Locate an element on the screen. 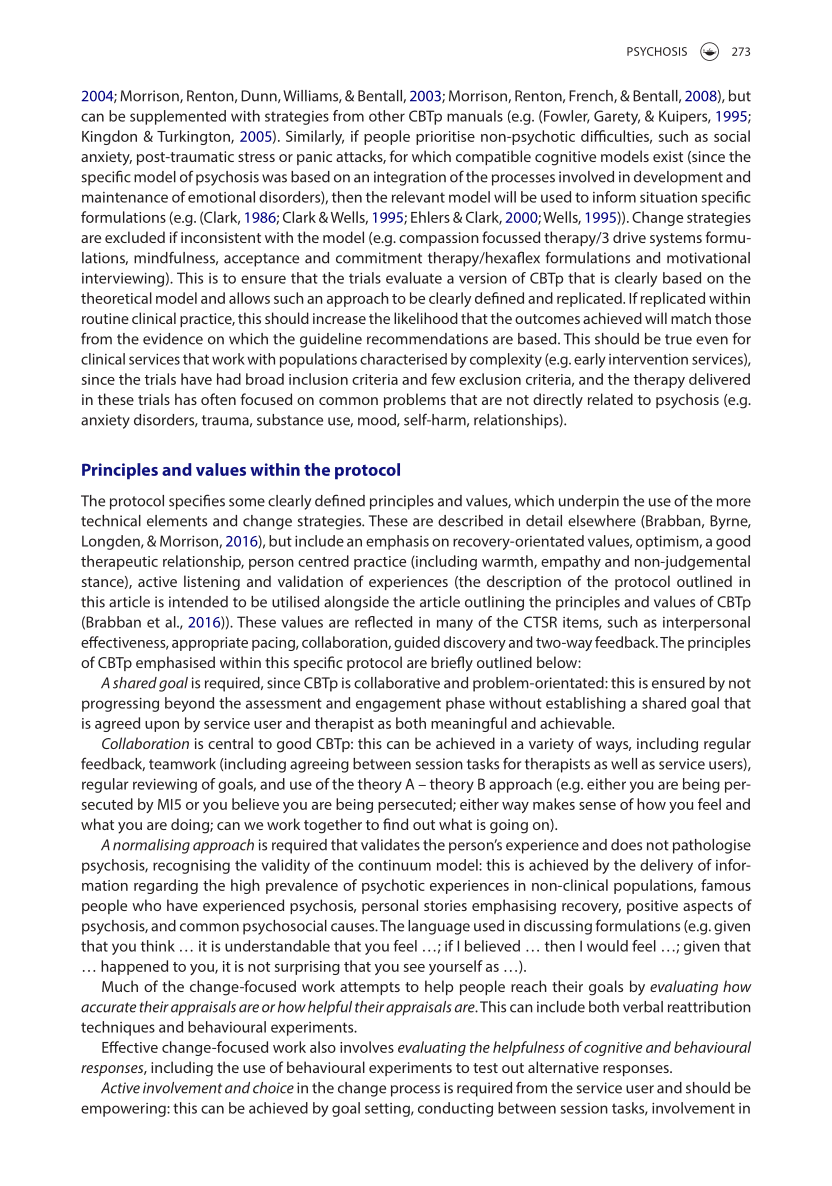 This screenshot has height=1186, width=832. meaningful is located at coordinates (469, 724).
